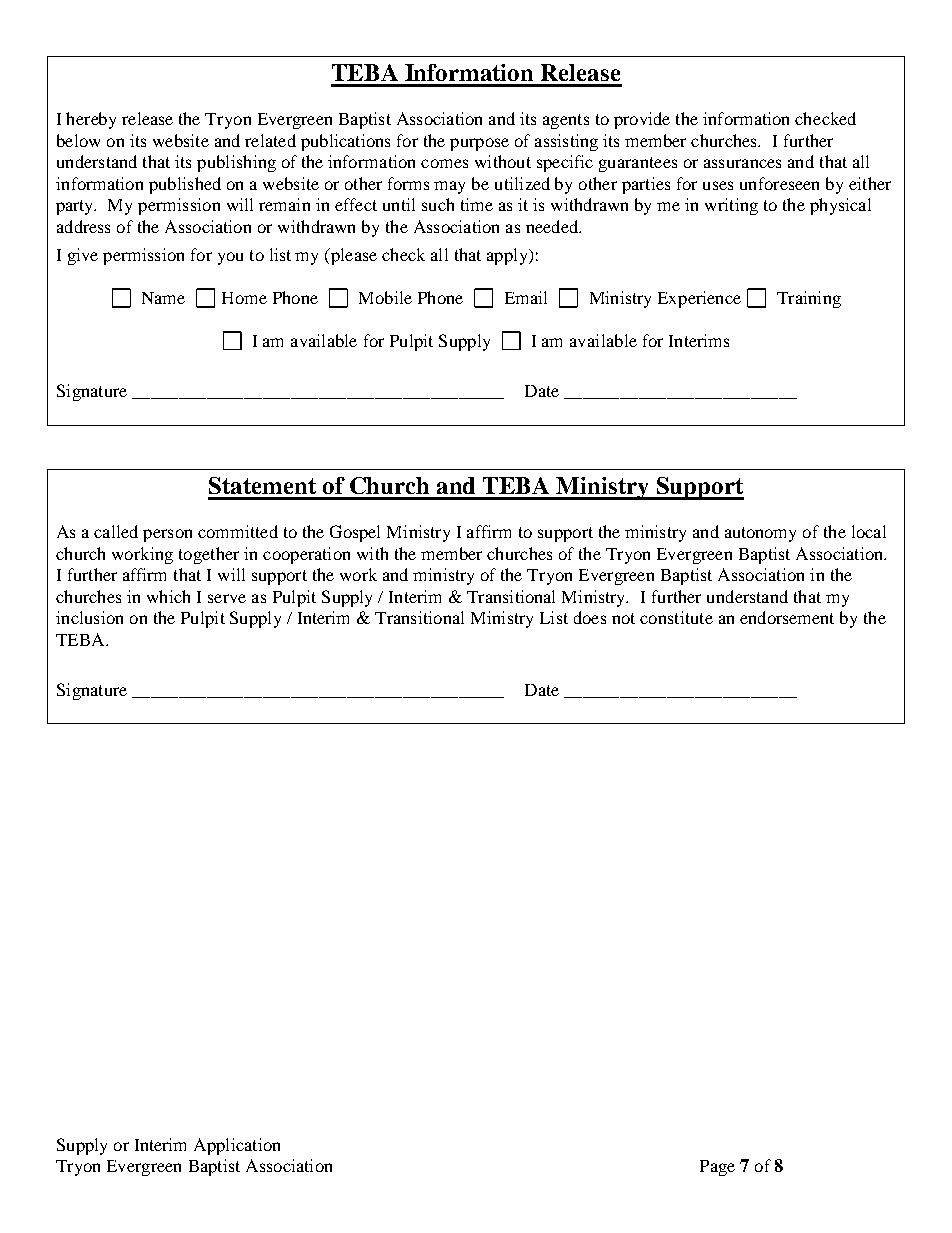 The width and height of the screenshot is (952, 1233). I want to click on person, so click(167, 535).
